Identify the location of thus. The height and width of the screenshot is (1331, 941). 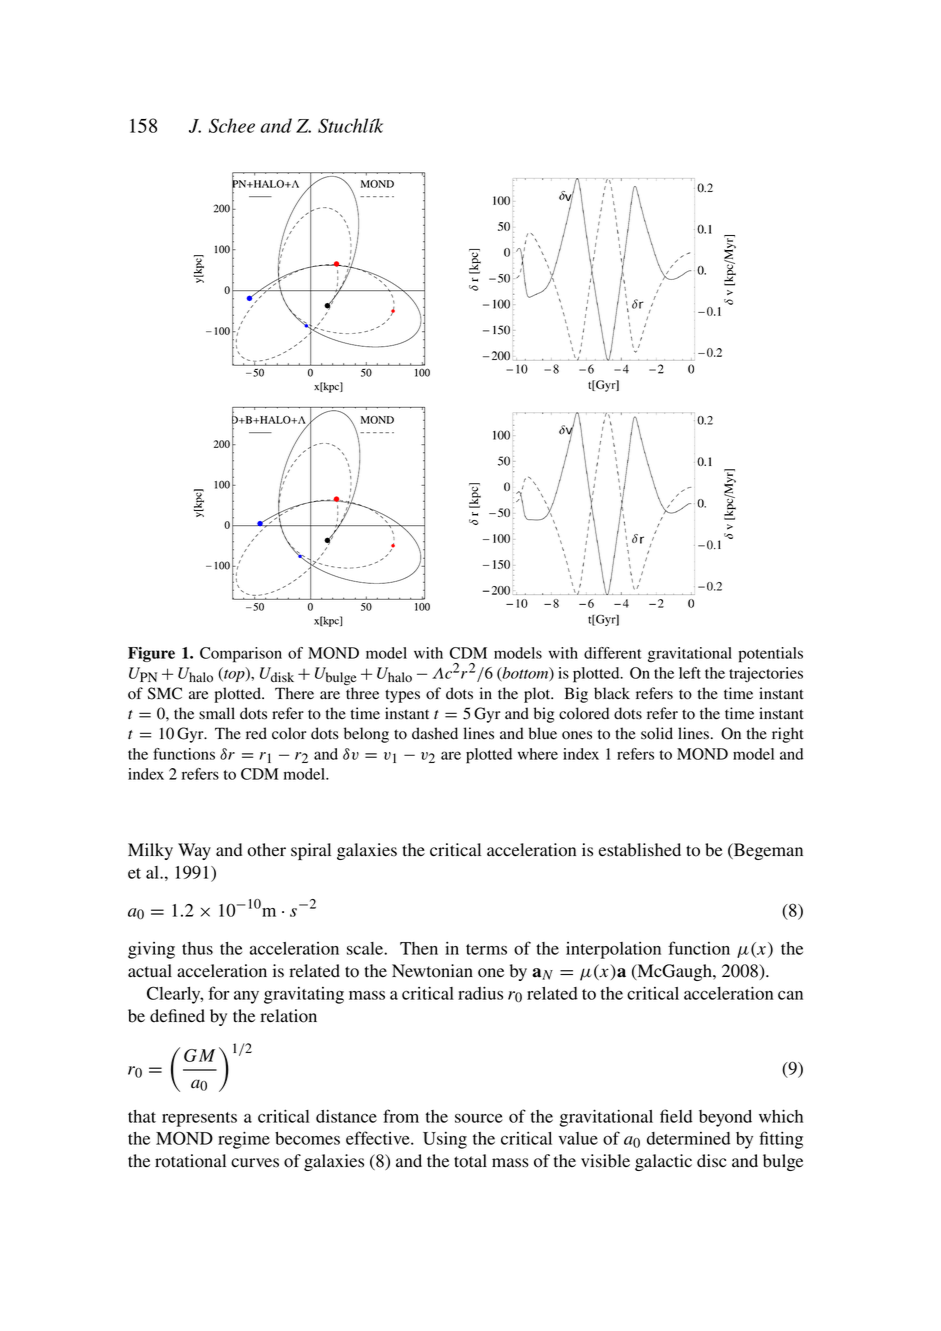
(197, 948).
